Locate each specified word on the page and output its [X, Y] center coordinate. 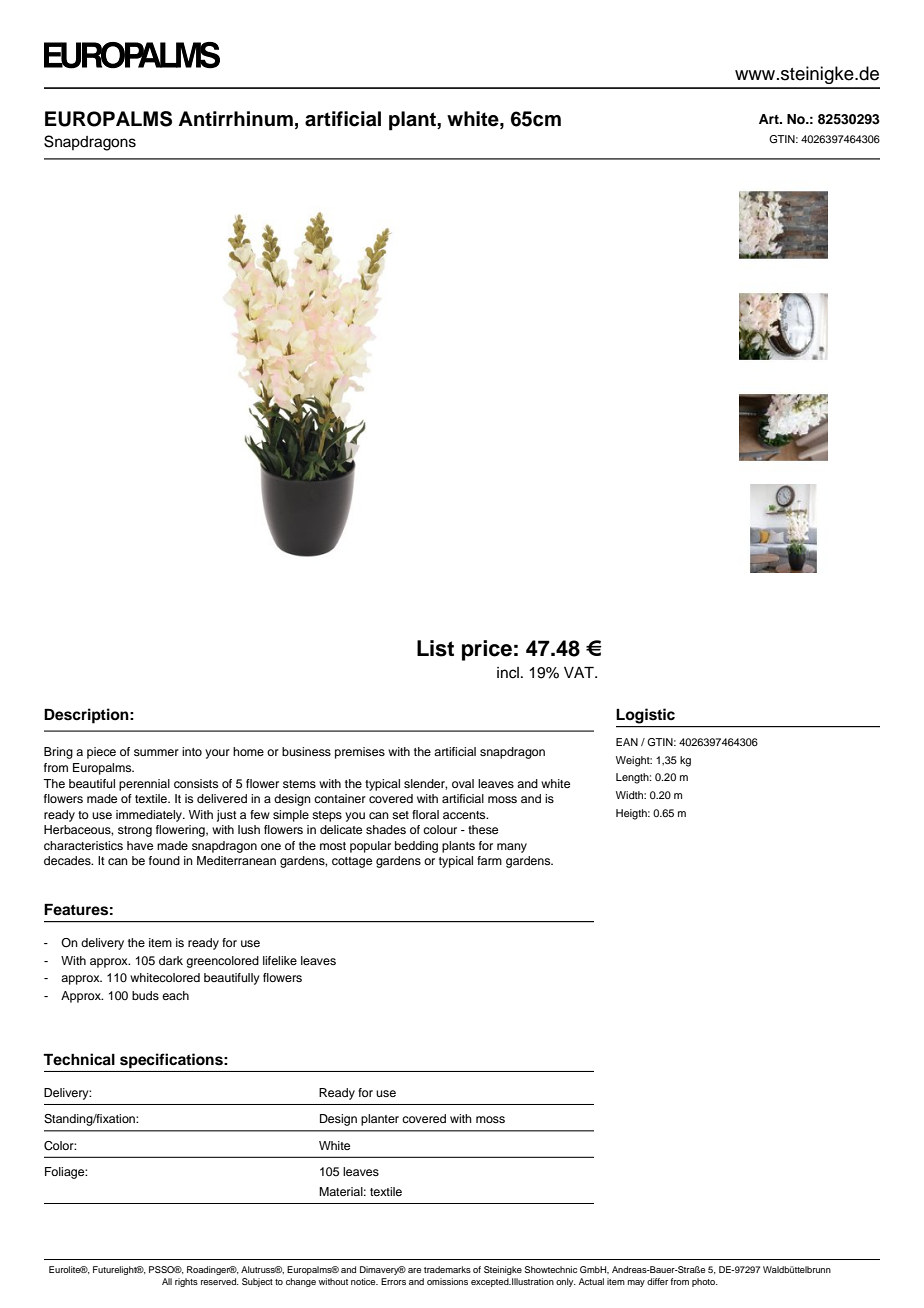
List [435, 648]
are [414, 1270]
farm [489, 860]
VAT [580, 672]
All [167, 1281]
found [164, 860]
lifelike [280, 960]
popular [370, 847]
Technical [79, 1059]
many [512, 848]
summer [156, 752]
